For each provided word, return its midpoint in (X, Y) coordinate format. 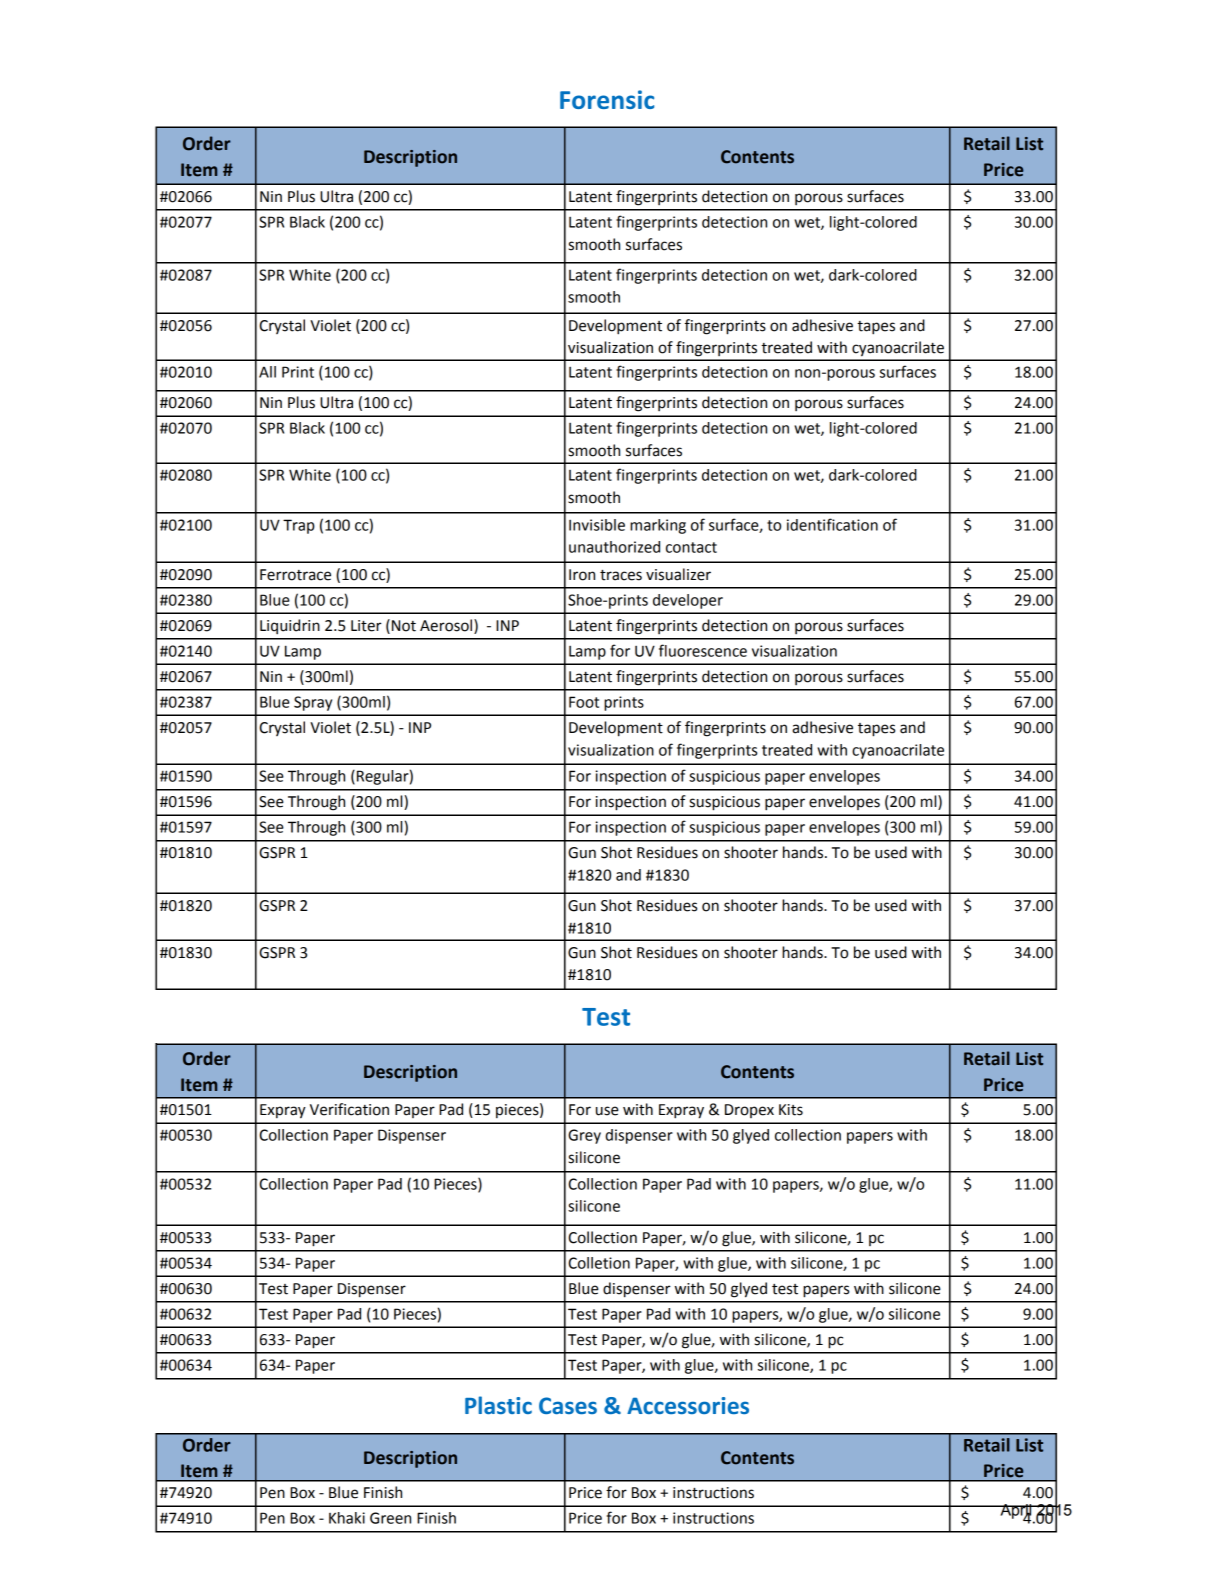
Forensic (607, 99)
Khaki (347, 1518)
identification (832, 524)
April (1016, 1512)
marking (658, 526)
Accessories (688, 1405)
